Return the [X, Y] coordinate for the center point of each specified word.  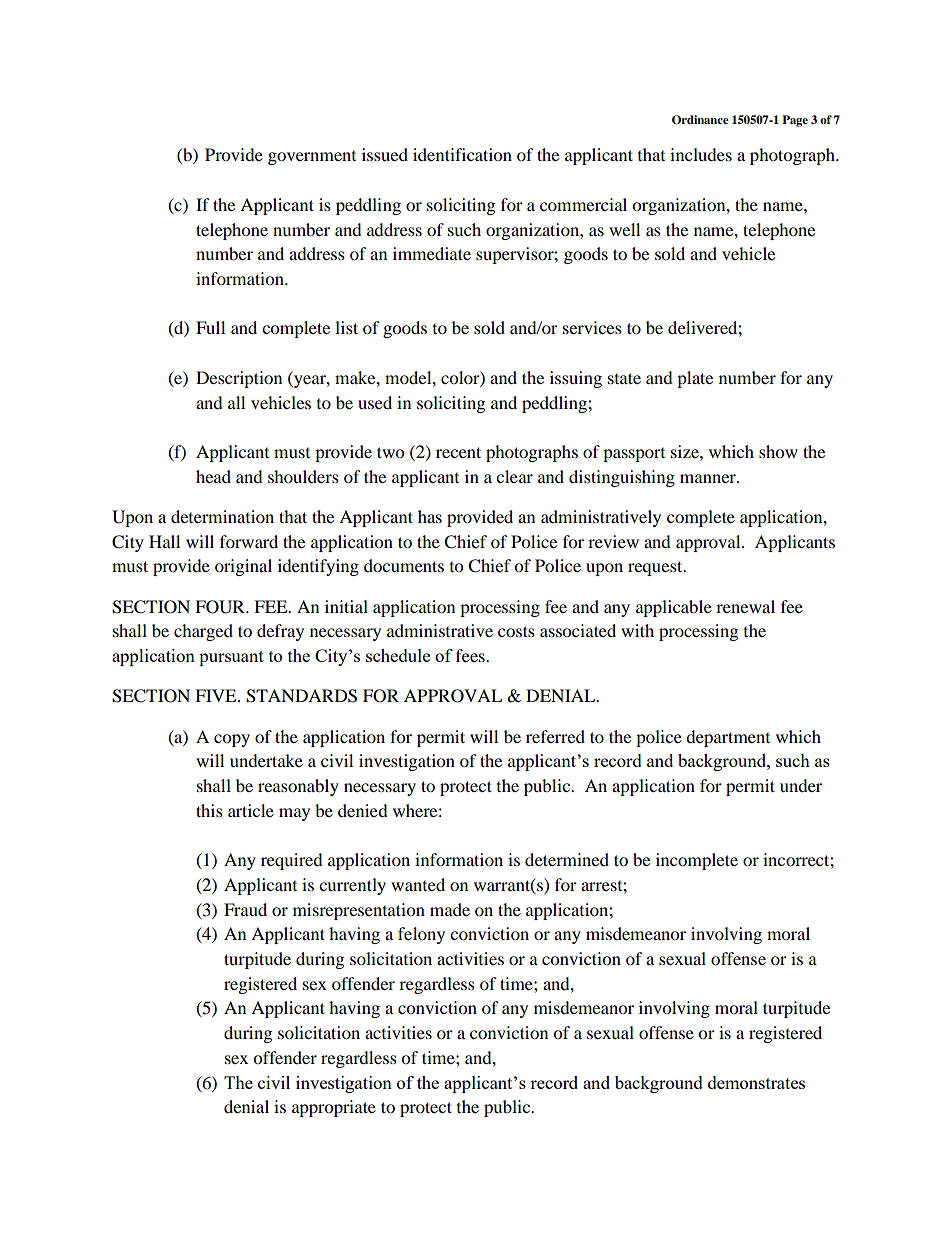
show [778, 451]
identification [462, 154]
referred [555, 736]
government [312, 158]
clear [514, 476]
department [728, 738]
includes [701, 154]
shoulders [303, 476]
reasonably [298, 787]
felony [421, 935]
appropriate [334, 1108]
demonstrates [756, 1082]
